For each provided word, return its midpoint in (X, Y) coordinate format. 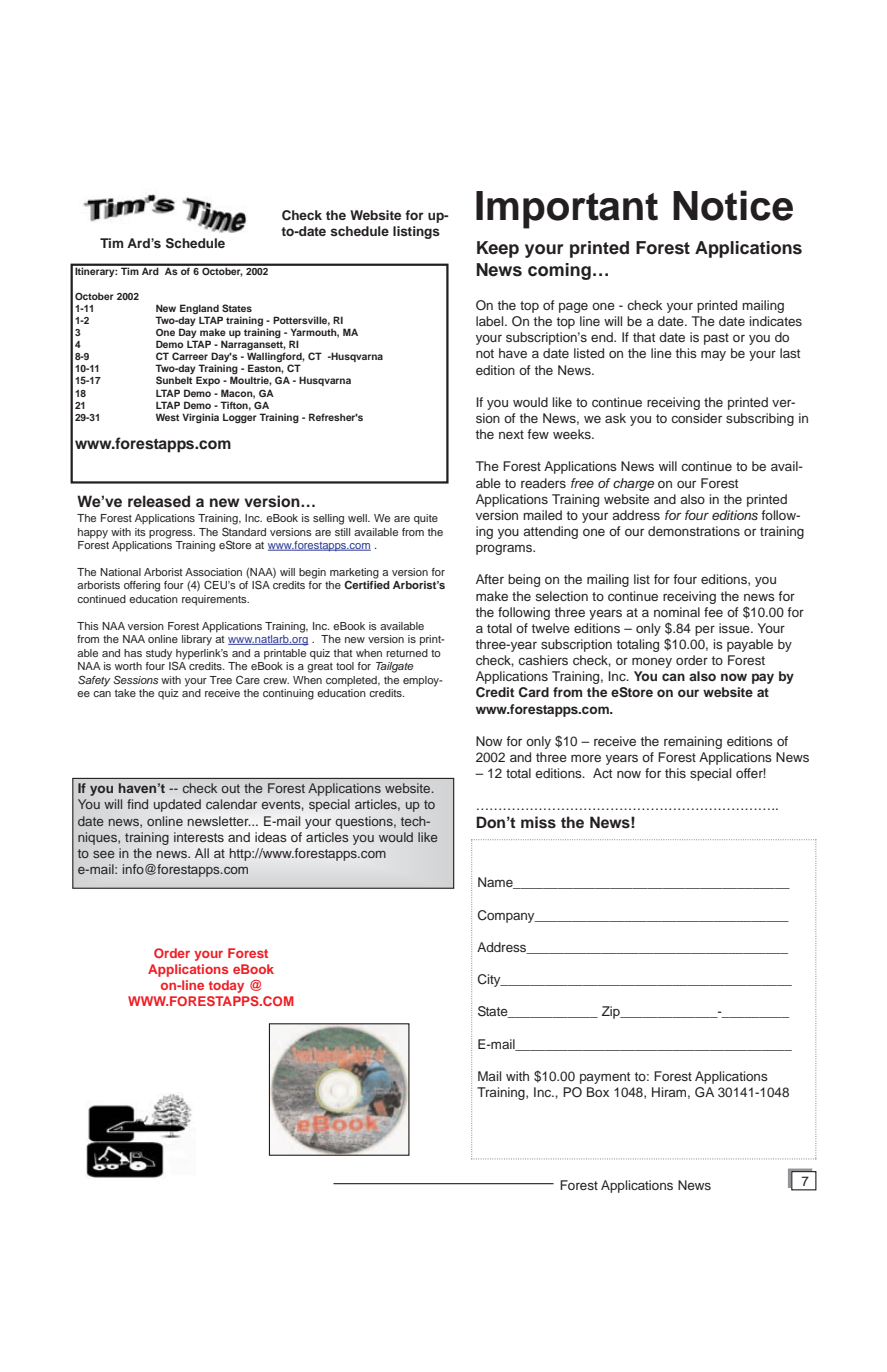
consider (696, 418)
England (199, 309)
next (511, 434)
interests (199, 837)
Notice (733, 205)
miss (538, 822)
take (125, 693)
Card (534, 692)
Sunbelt (174, 380)
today (226, 986)
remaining (693, 742)
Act (602, 773)
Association (213, 572)
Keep (498, 249)
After (490, 579)
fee (713, 612)
